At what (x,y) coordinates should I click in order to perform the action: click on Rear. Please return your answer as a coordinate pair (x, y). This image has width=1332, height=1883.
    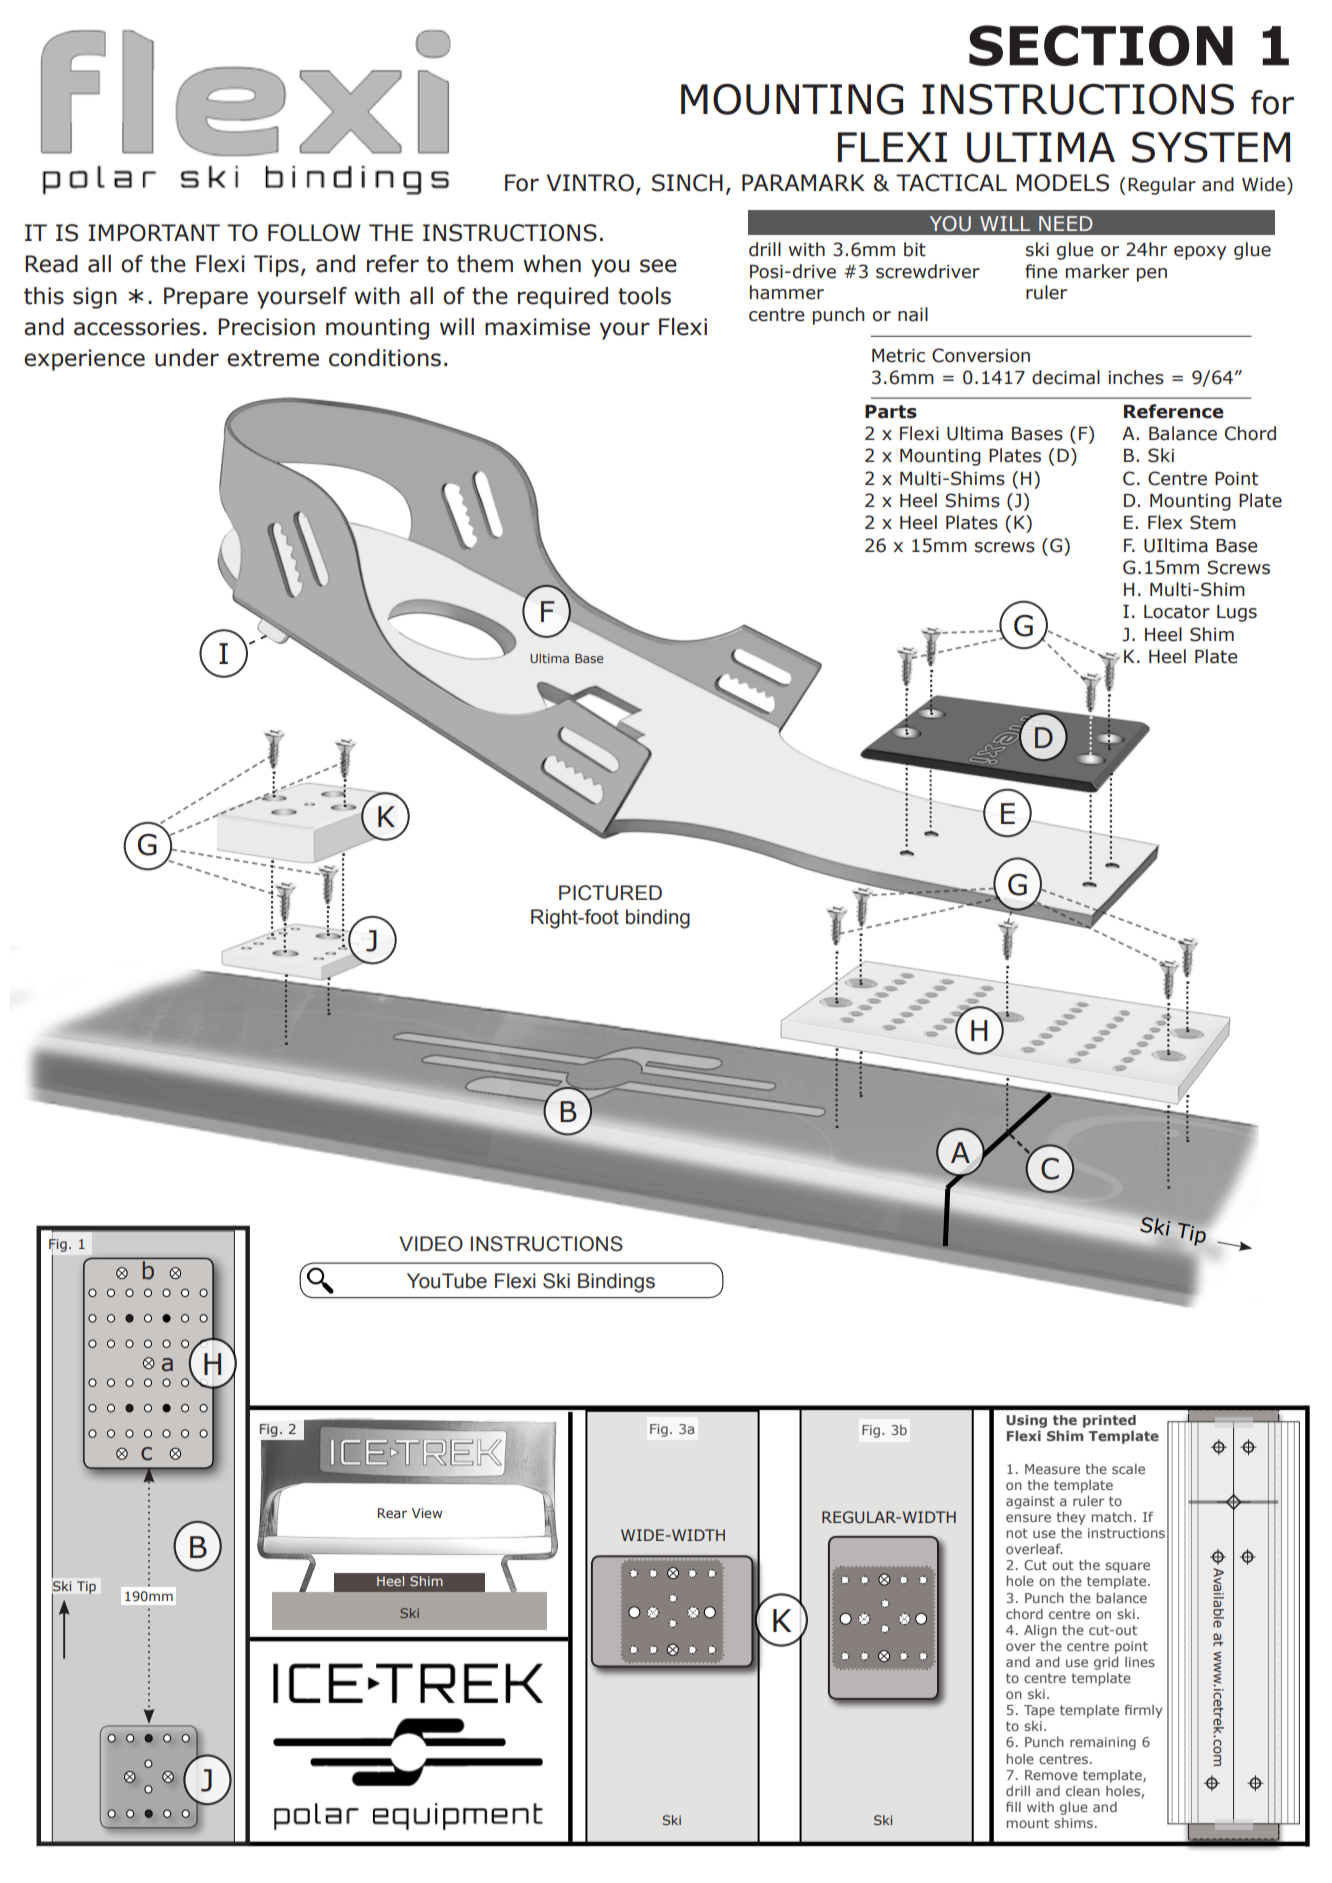
    Looking at the image, I should click on (392, 1513).
